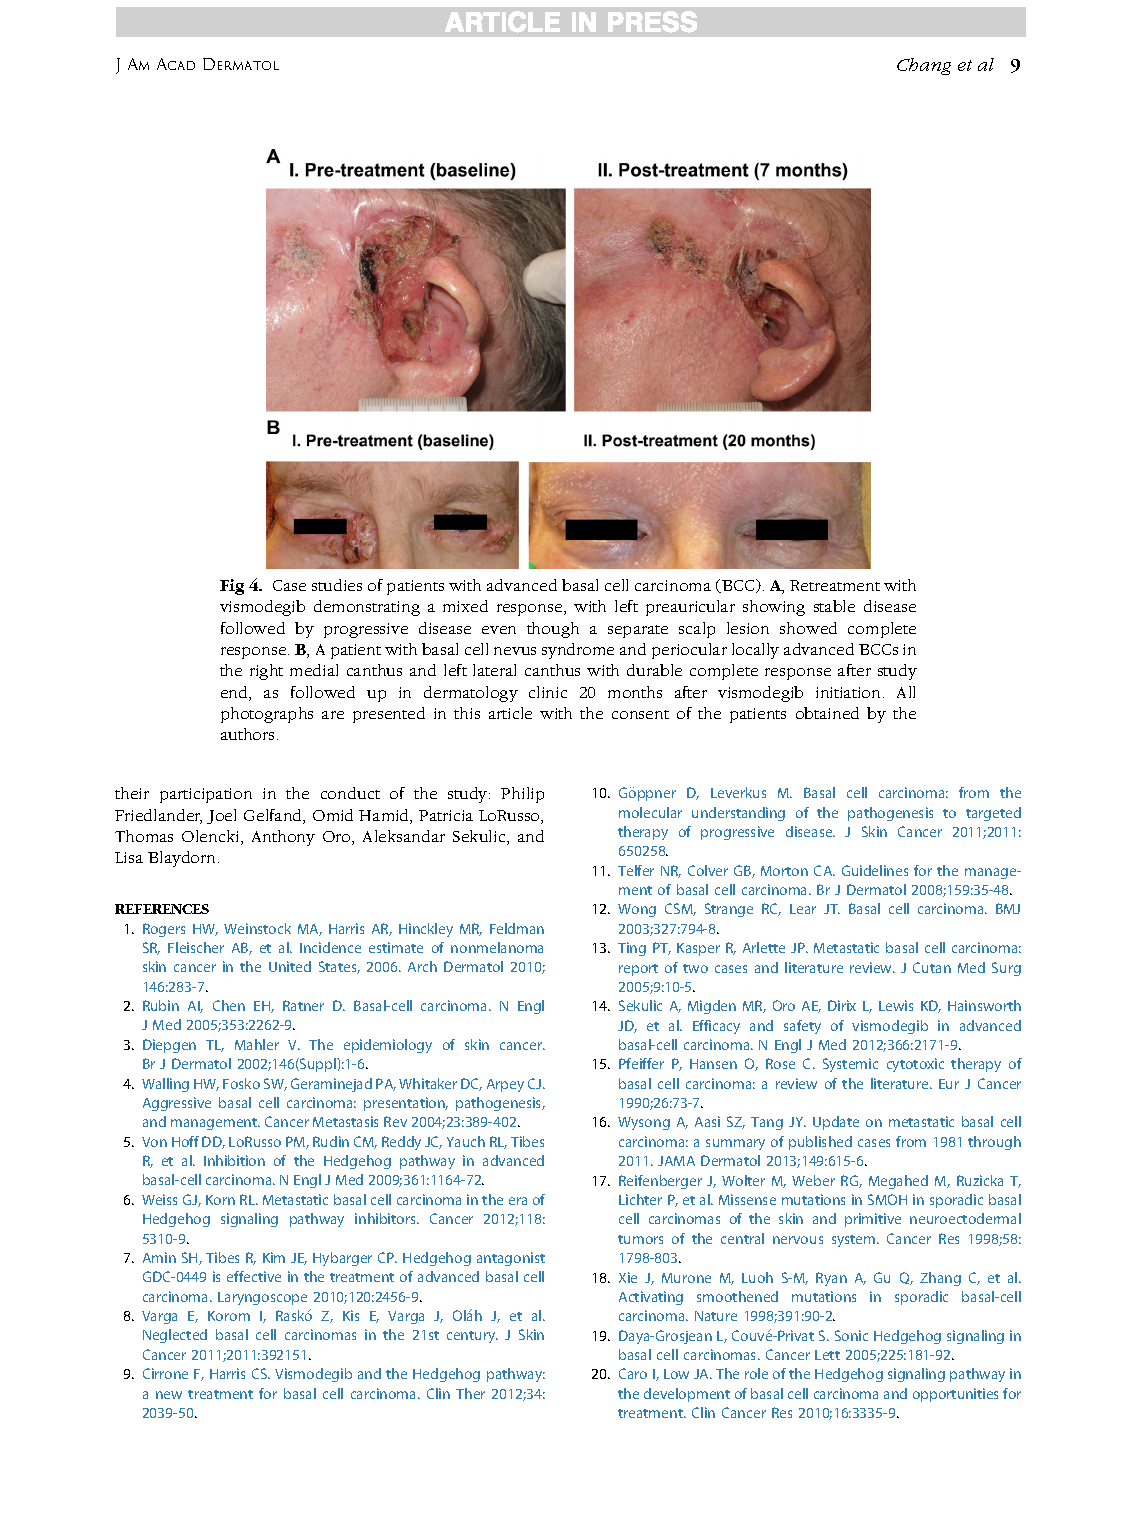  Describe the element at coordinates (249, 734) in the document. I see `authors` at that location.
